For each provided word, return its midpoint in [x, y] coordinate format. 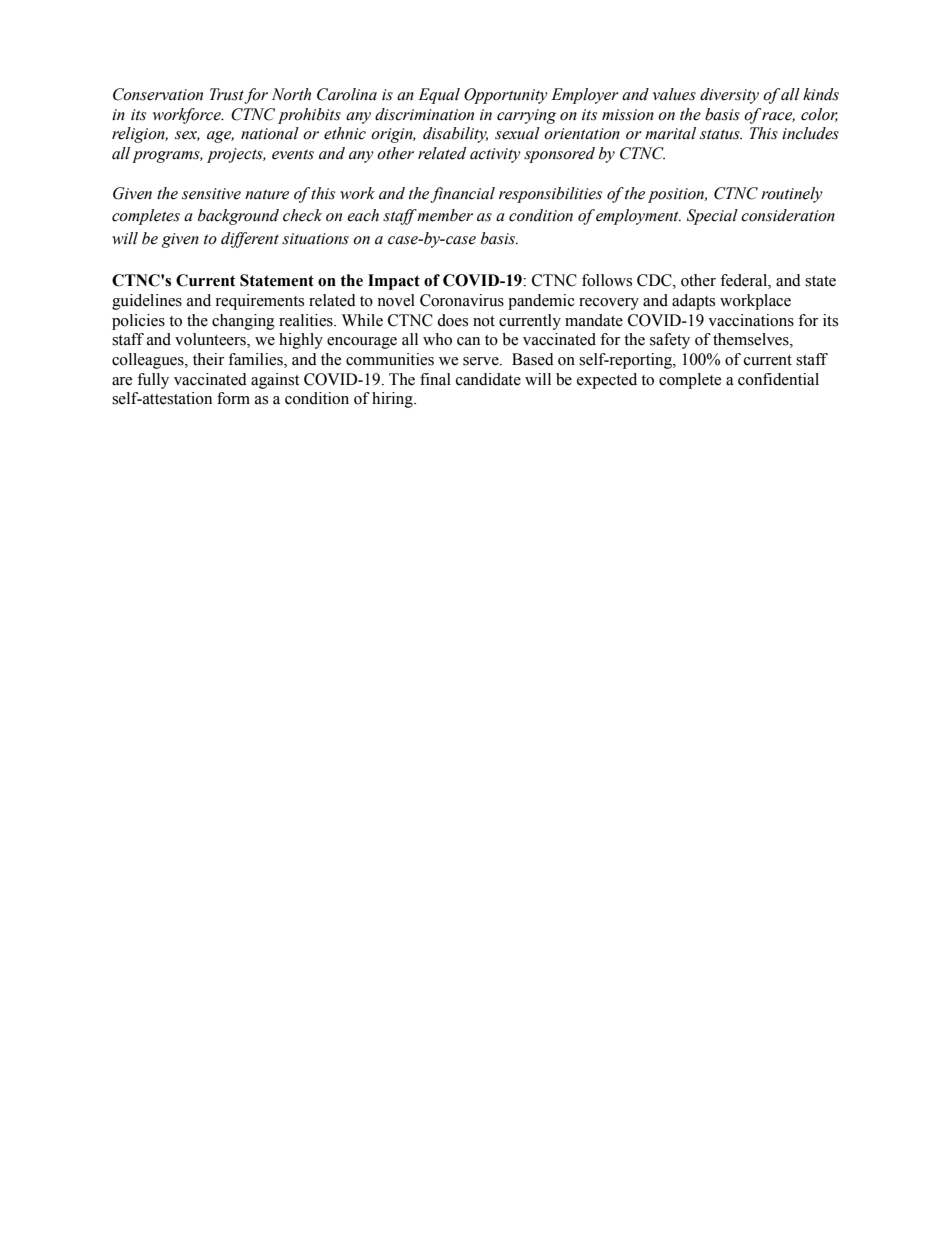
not [484, 321]
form [233, 398]
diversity [729, 96]
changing [243, 322]
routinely [792, 195]
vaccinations [751, 320]
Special [712, 217]
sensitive [211, 194]
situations [315, 239]
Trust [227, 95]
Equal [439, 96]
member [444, 215]
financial [462, 195]
